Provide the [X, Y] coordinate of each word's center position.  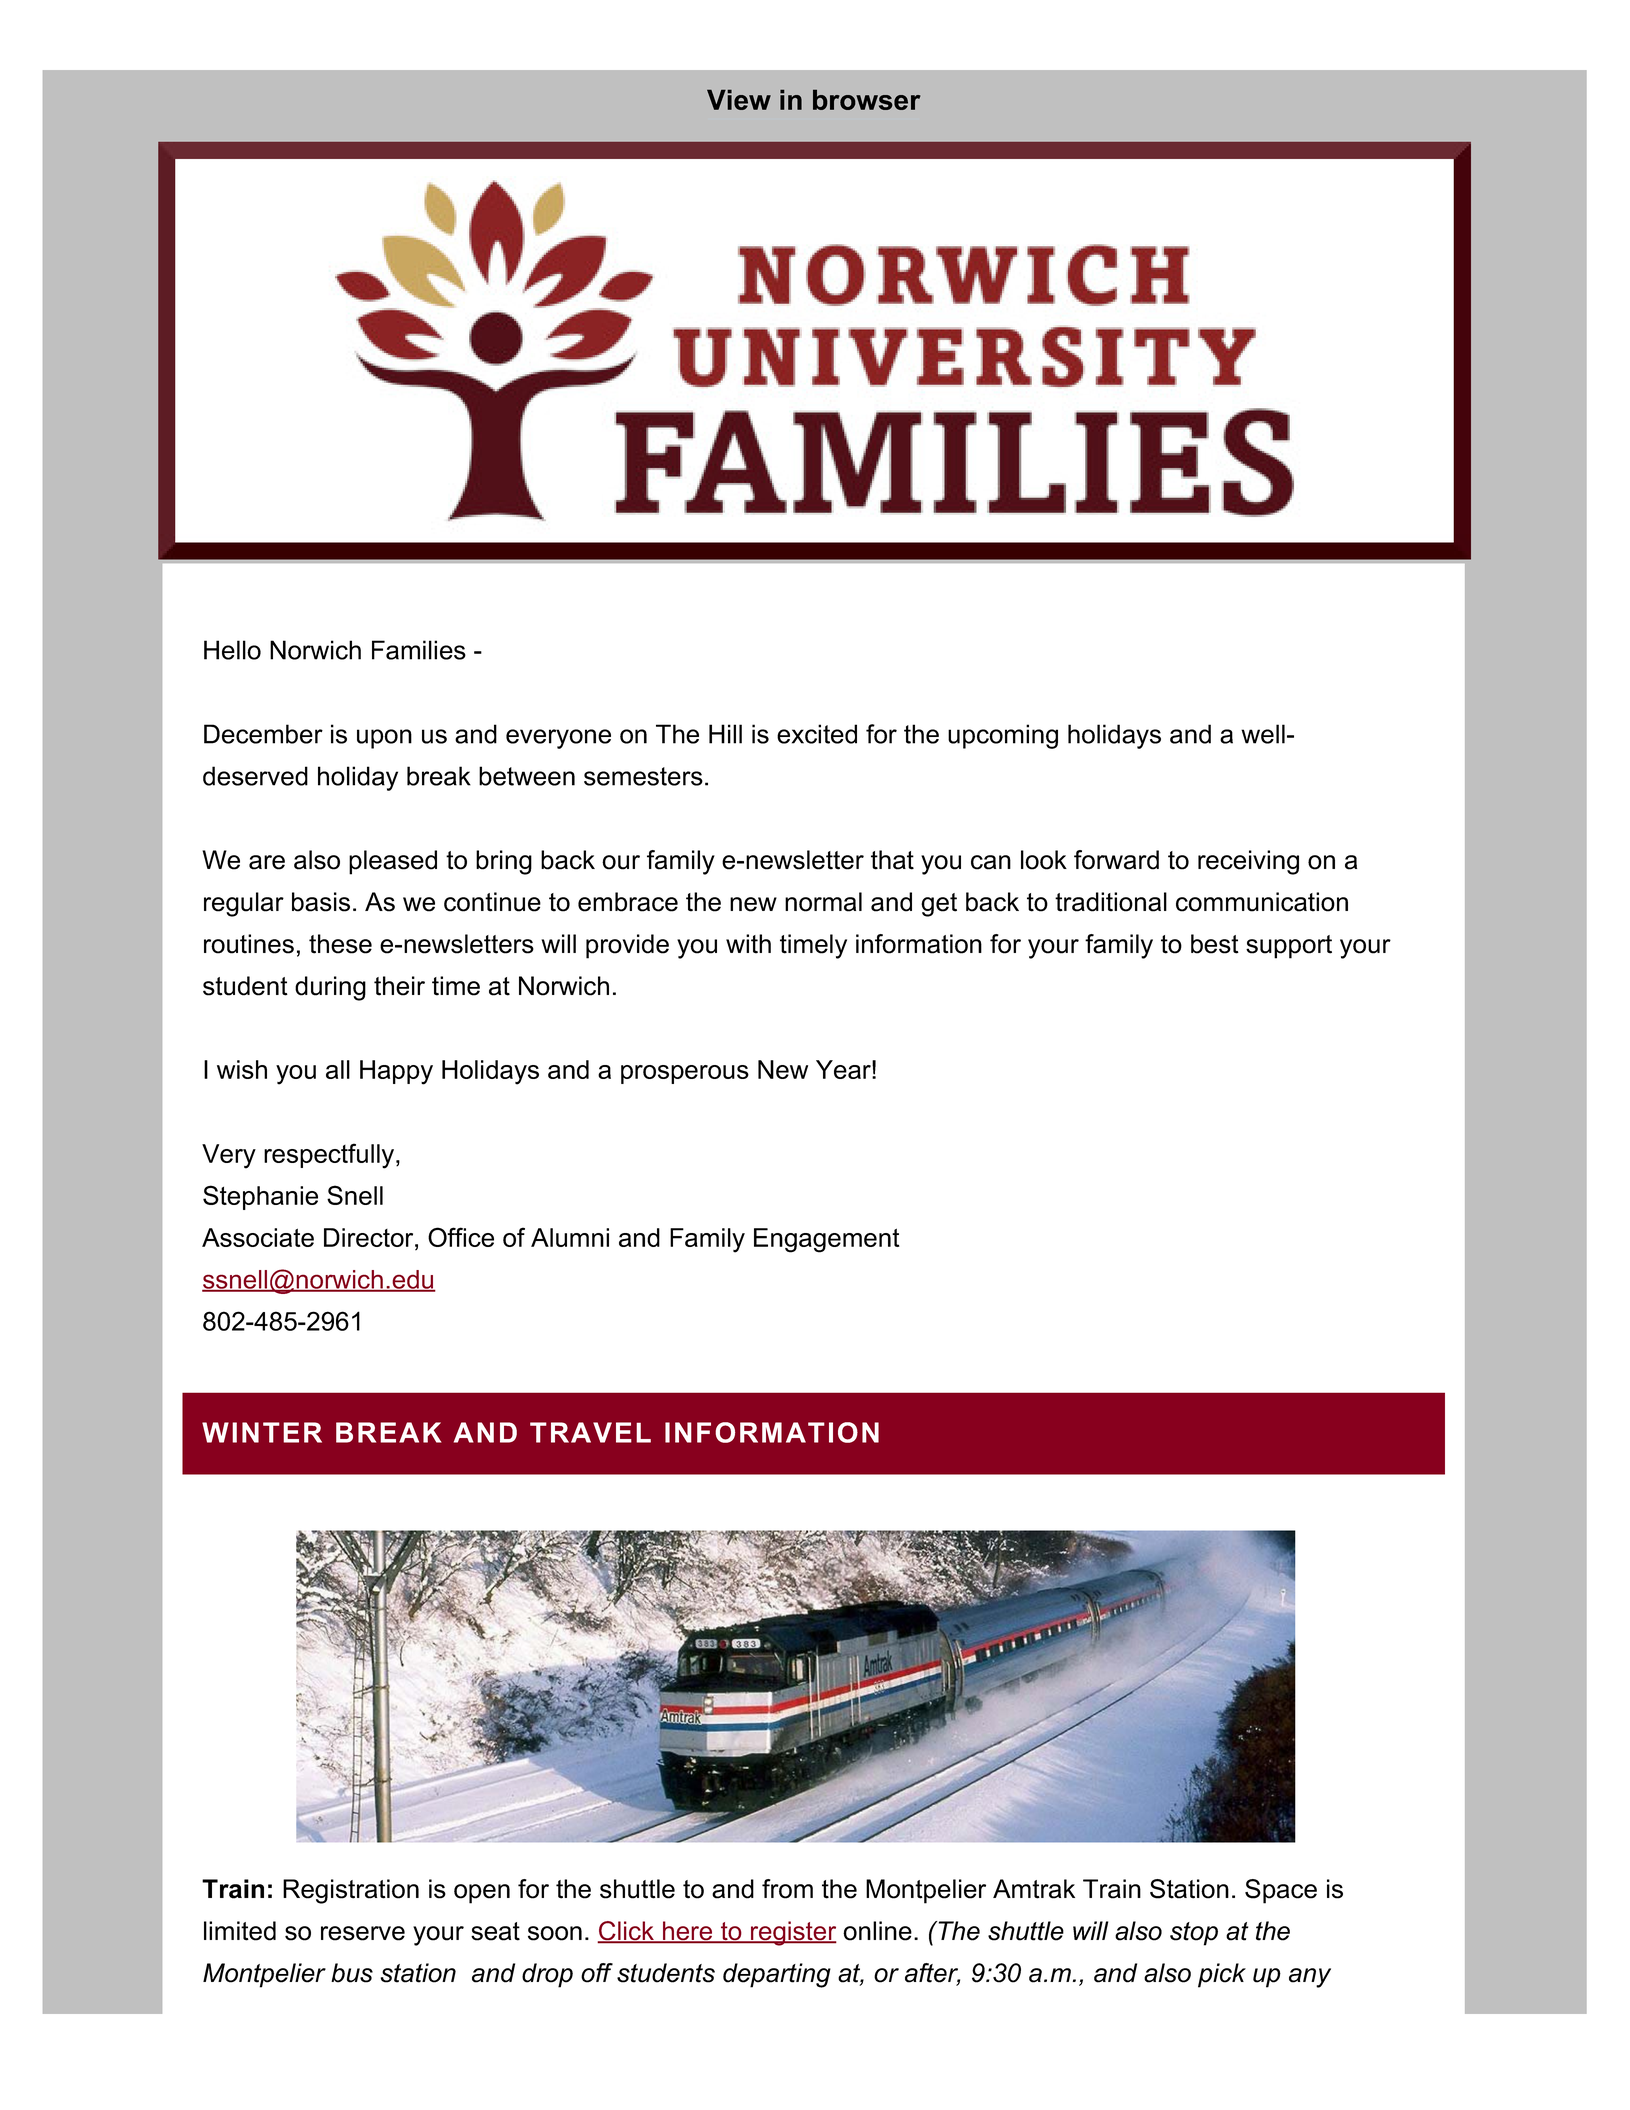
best [1215, 944]
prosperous [685, 1074]
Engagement [827, 1240]
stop [1194, 1934]
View [739, 99]
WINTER [262, 1432]
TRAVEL [590, 1432]
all [338, 1069]
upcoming [1003, 736]
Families [419, 650]
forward [1116, 860]
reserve [363, 1933]
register [793, 1933]
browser [867, 99]
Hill [725, 734]
